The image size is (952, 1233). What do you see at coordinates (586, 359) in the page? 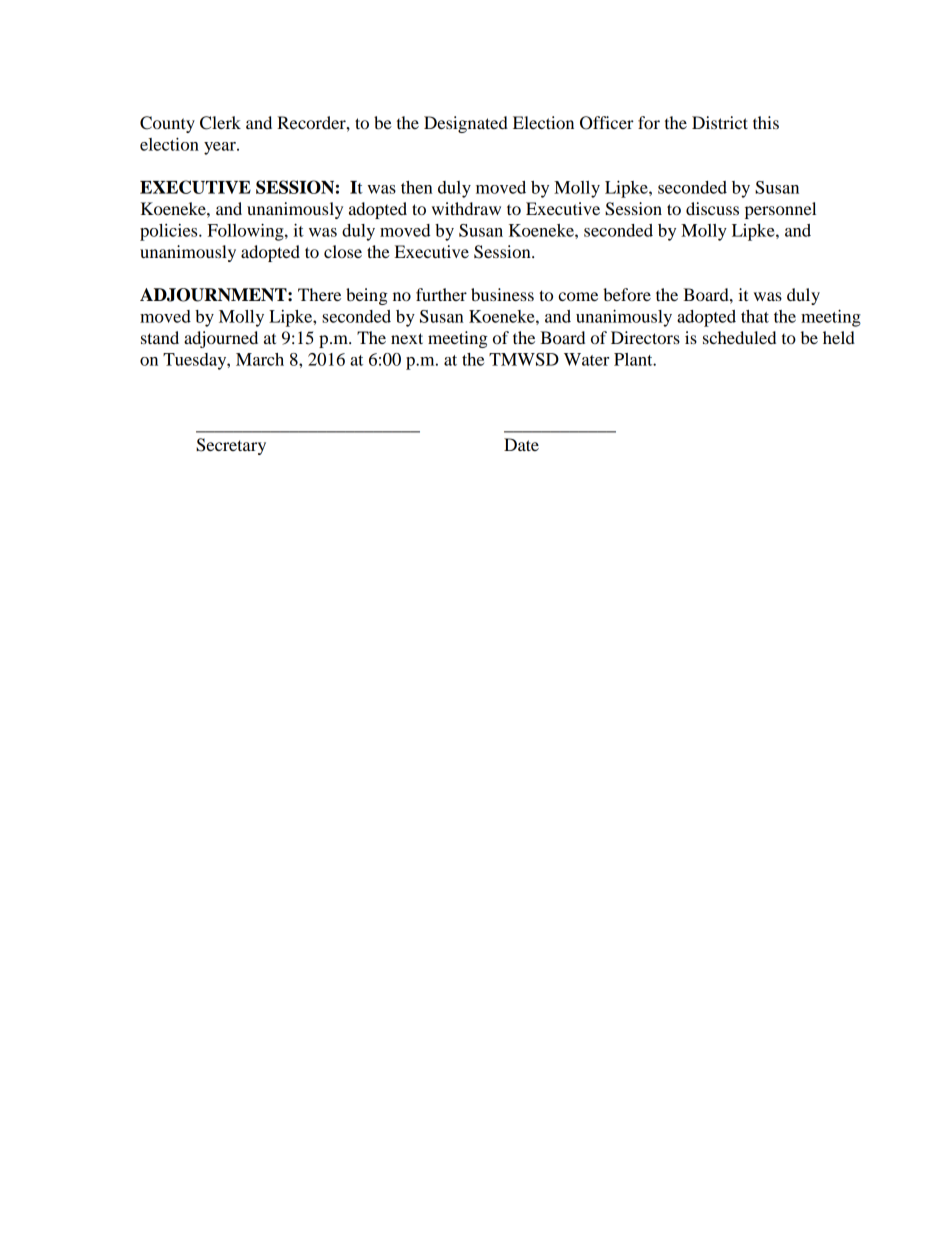
I see `Water` at bounding box center [586, 359].
